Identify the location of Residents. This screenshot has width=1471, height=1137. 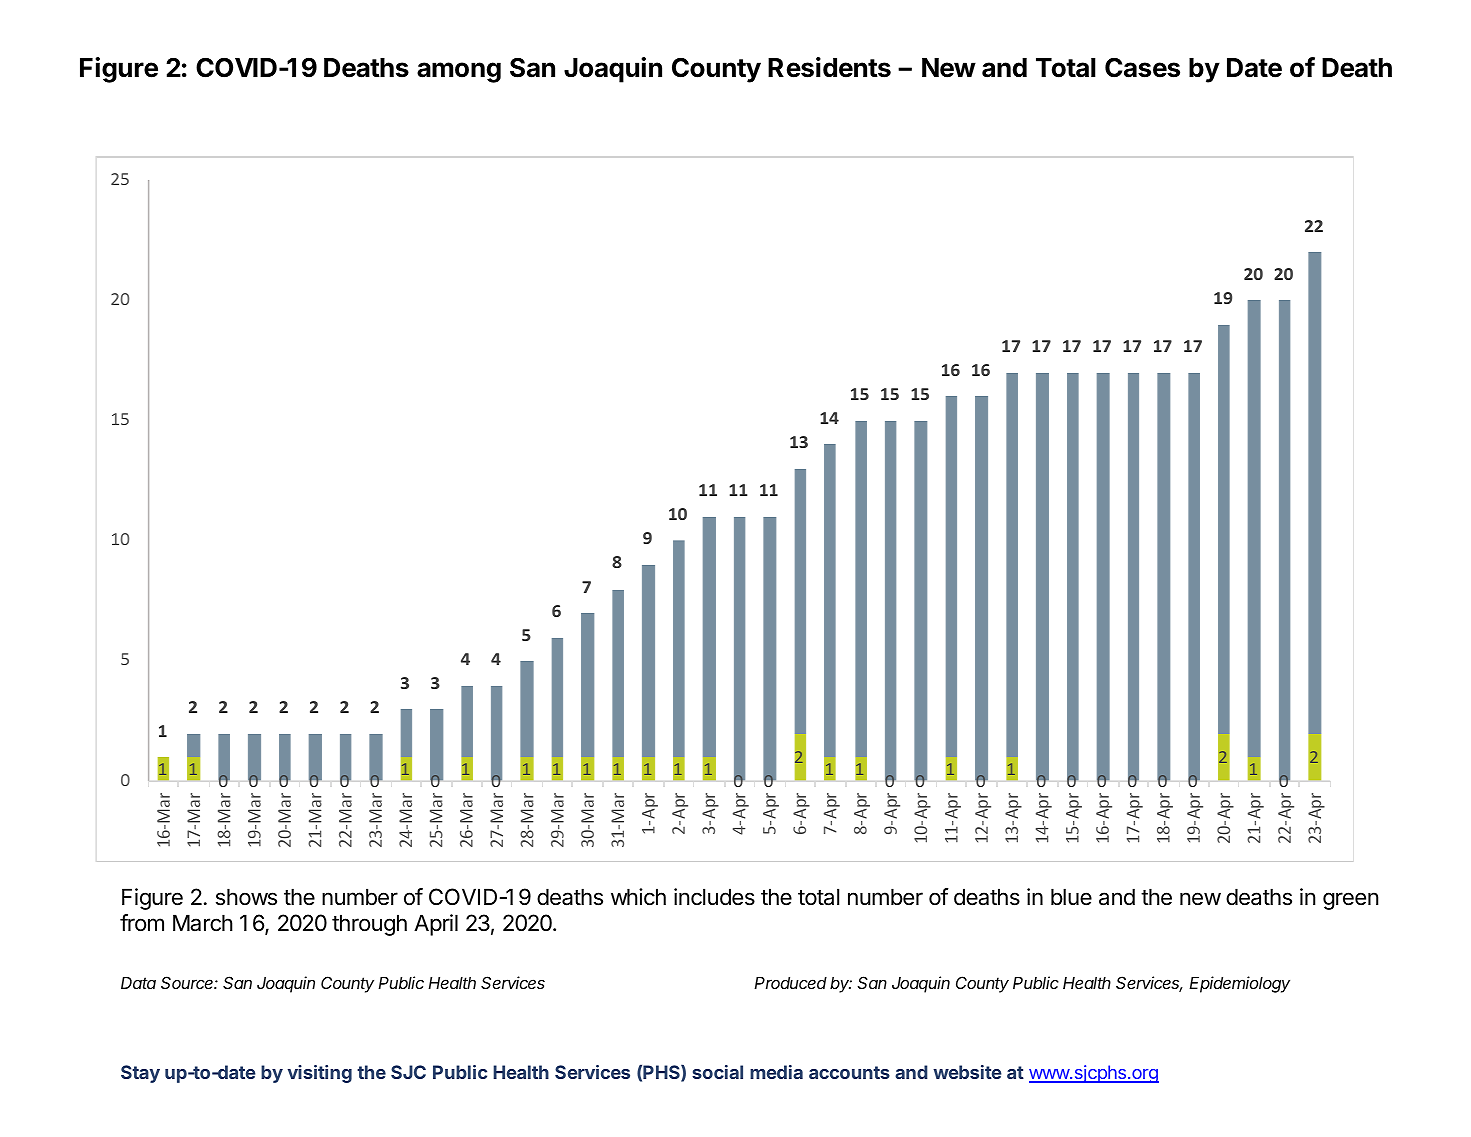
(829, 67).
